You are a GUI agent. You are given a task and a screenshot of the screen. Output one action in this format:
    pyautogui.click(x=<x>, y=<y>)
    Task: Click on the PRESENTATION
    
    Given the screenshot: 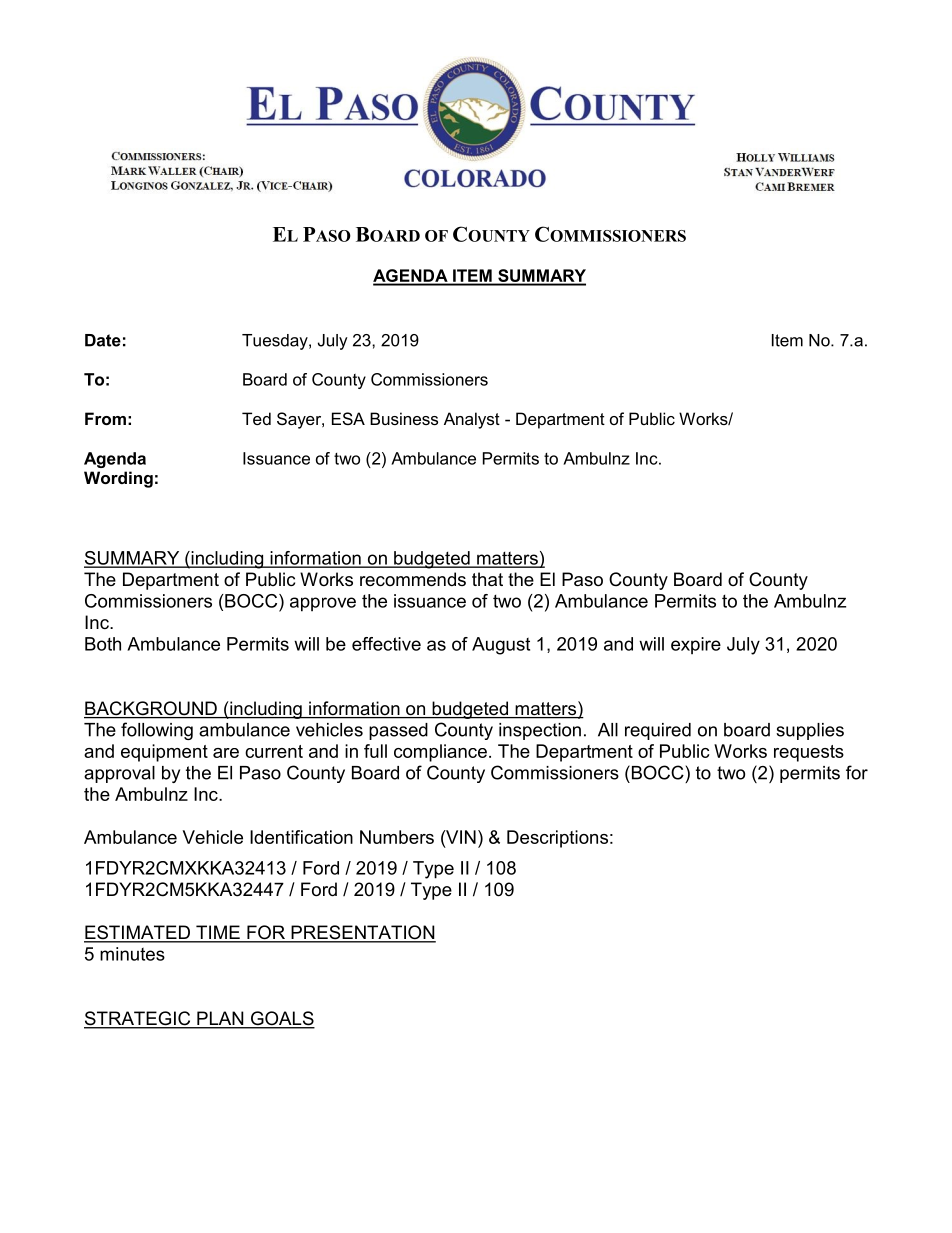 What is the action you would take?
    pyautogui.click(x=362, y=933)
